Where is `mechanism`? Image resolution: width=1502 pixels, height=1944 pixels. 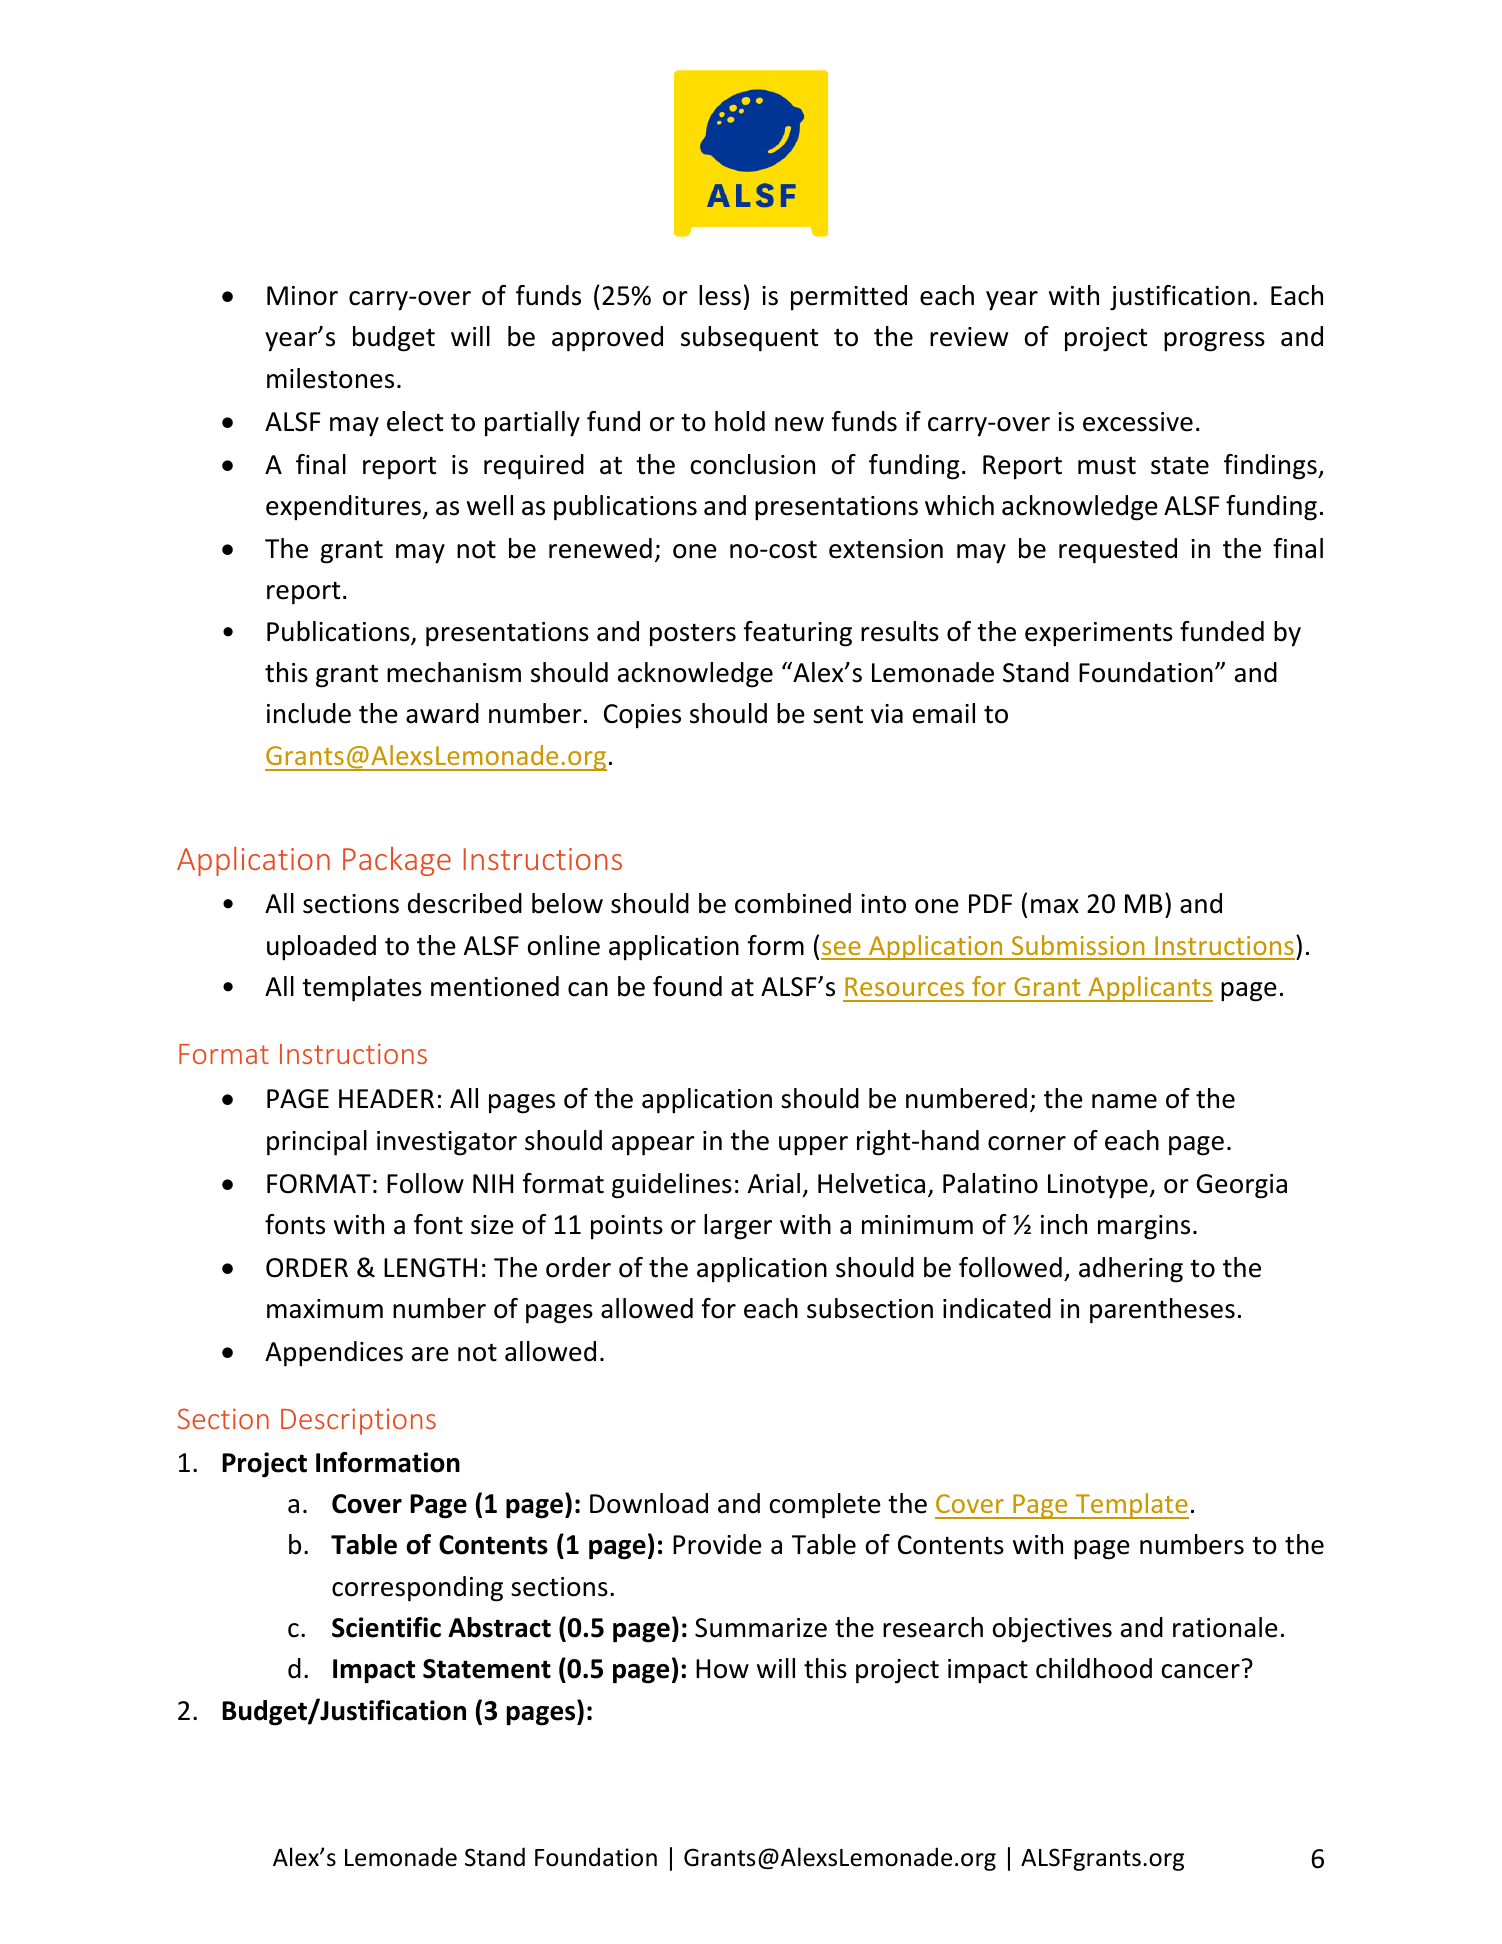
mechanism is located at coordinates (454, 672).
